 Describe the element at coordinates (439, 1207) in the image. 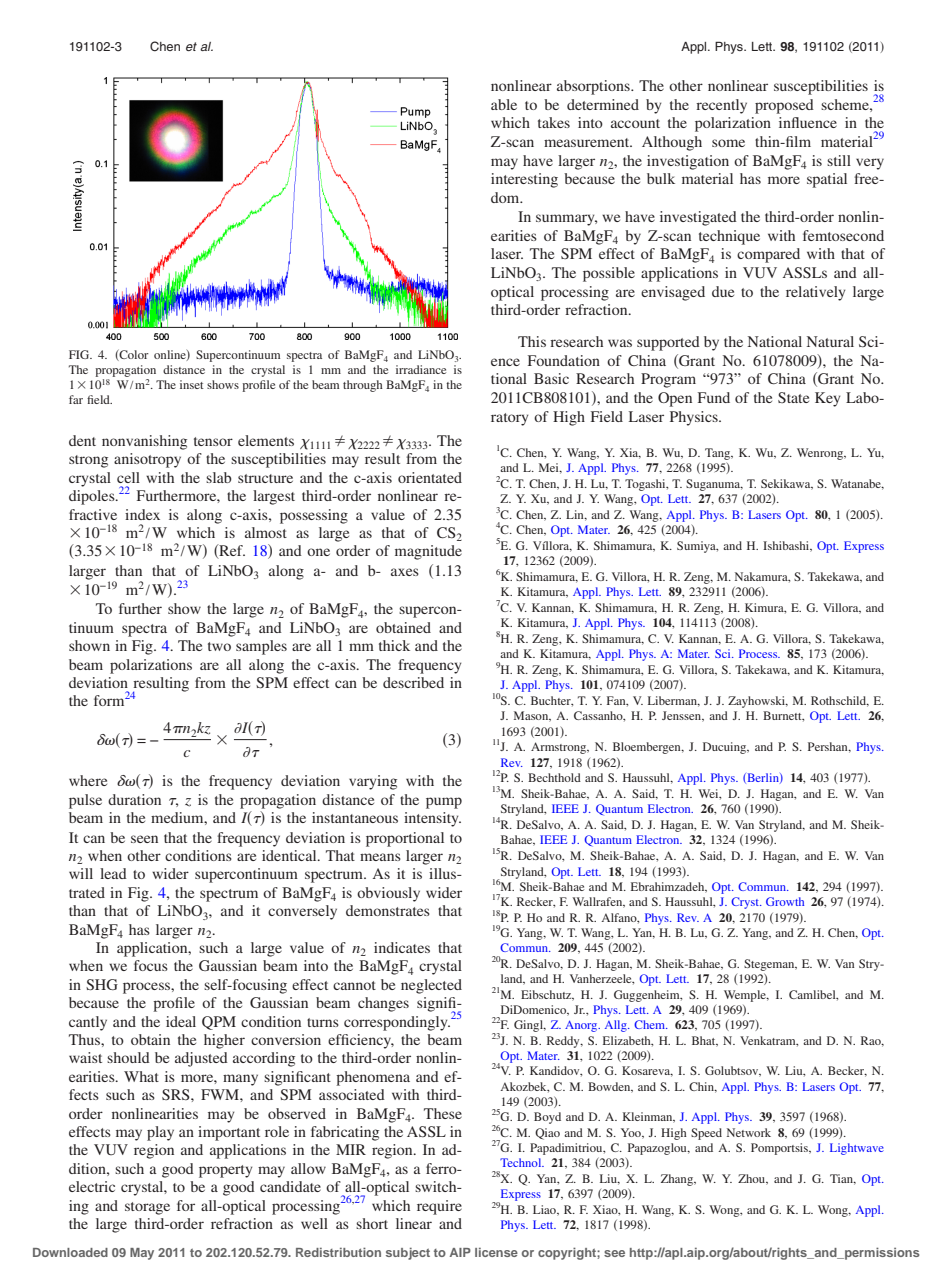

I see `require` at that location.
